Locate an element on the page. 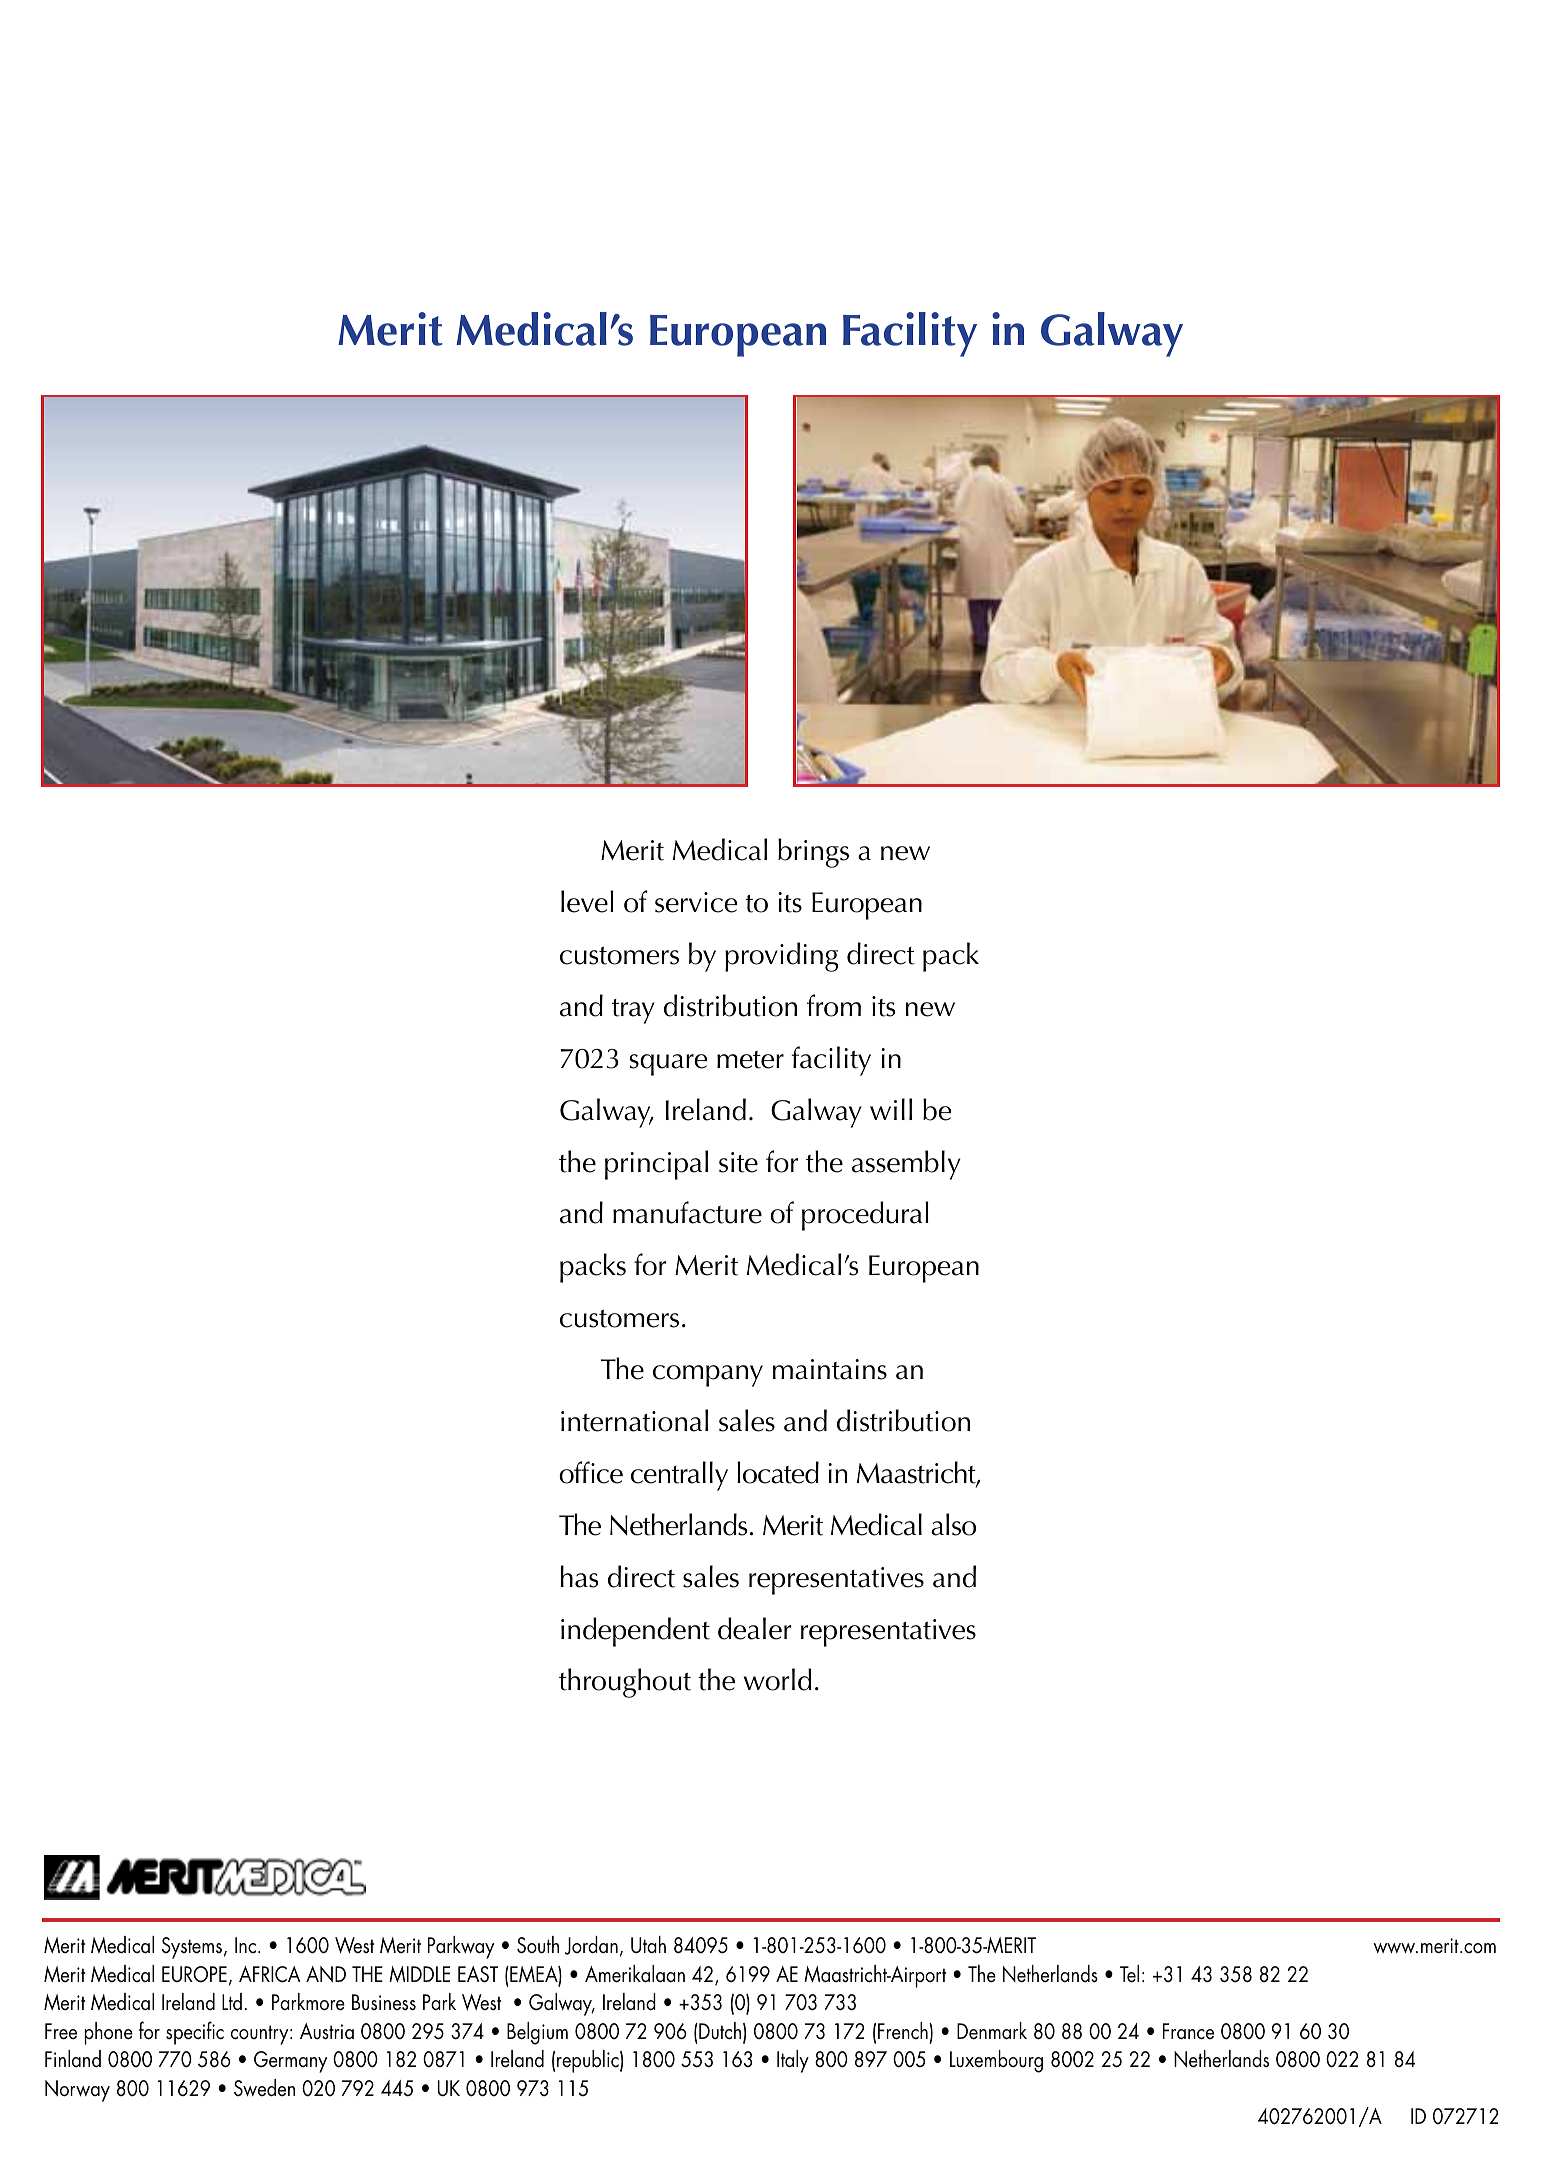 Image resolution: width=1544 pixels, height=2184 pixels. level is located at coordinates (587, 901).
